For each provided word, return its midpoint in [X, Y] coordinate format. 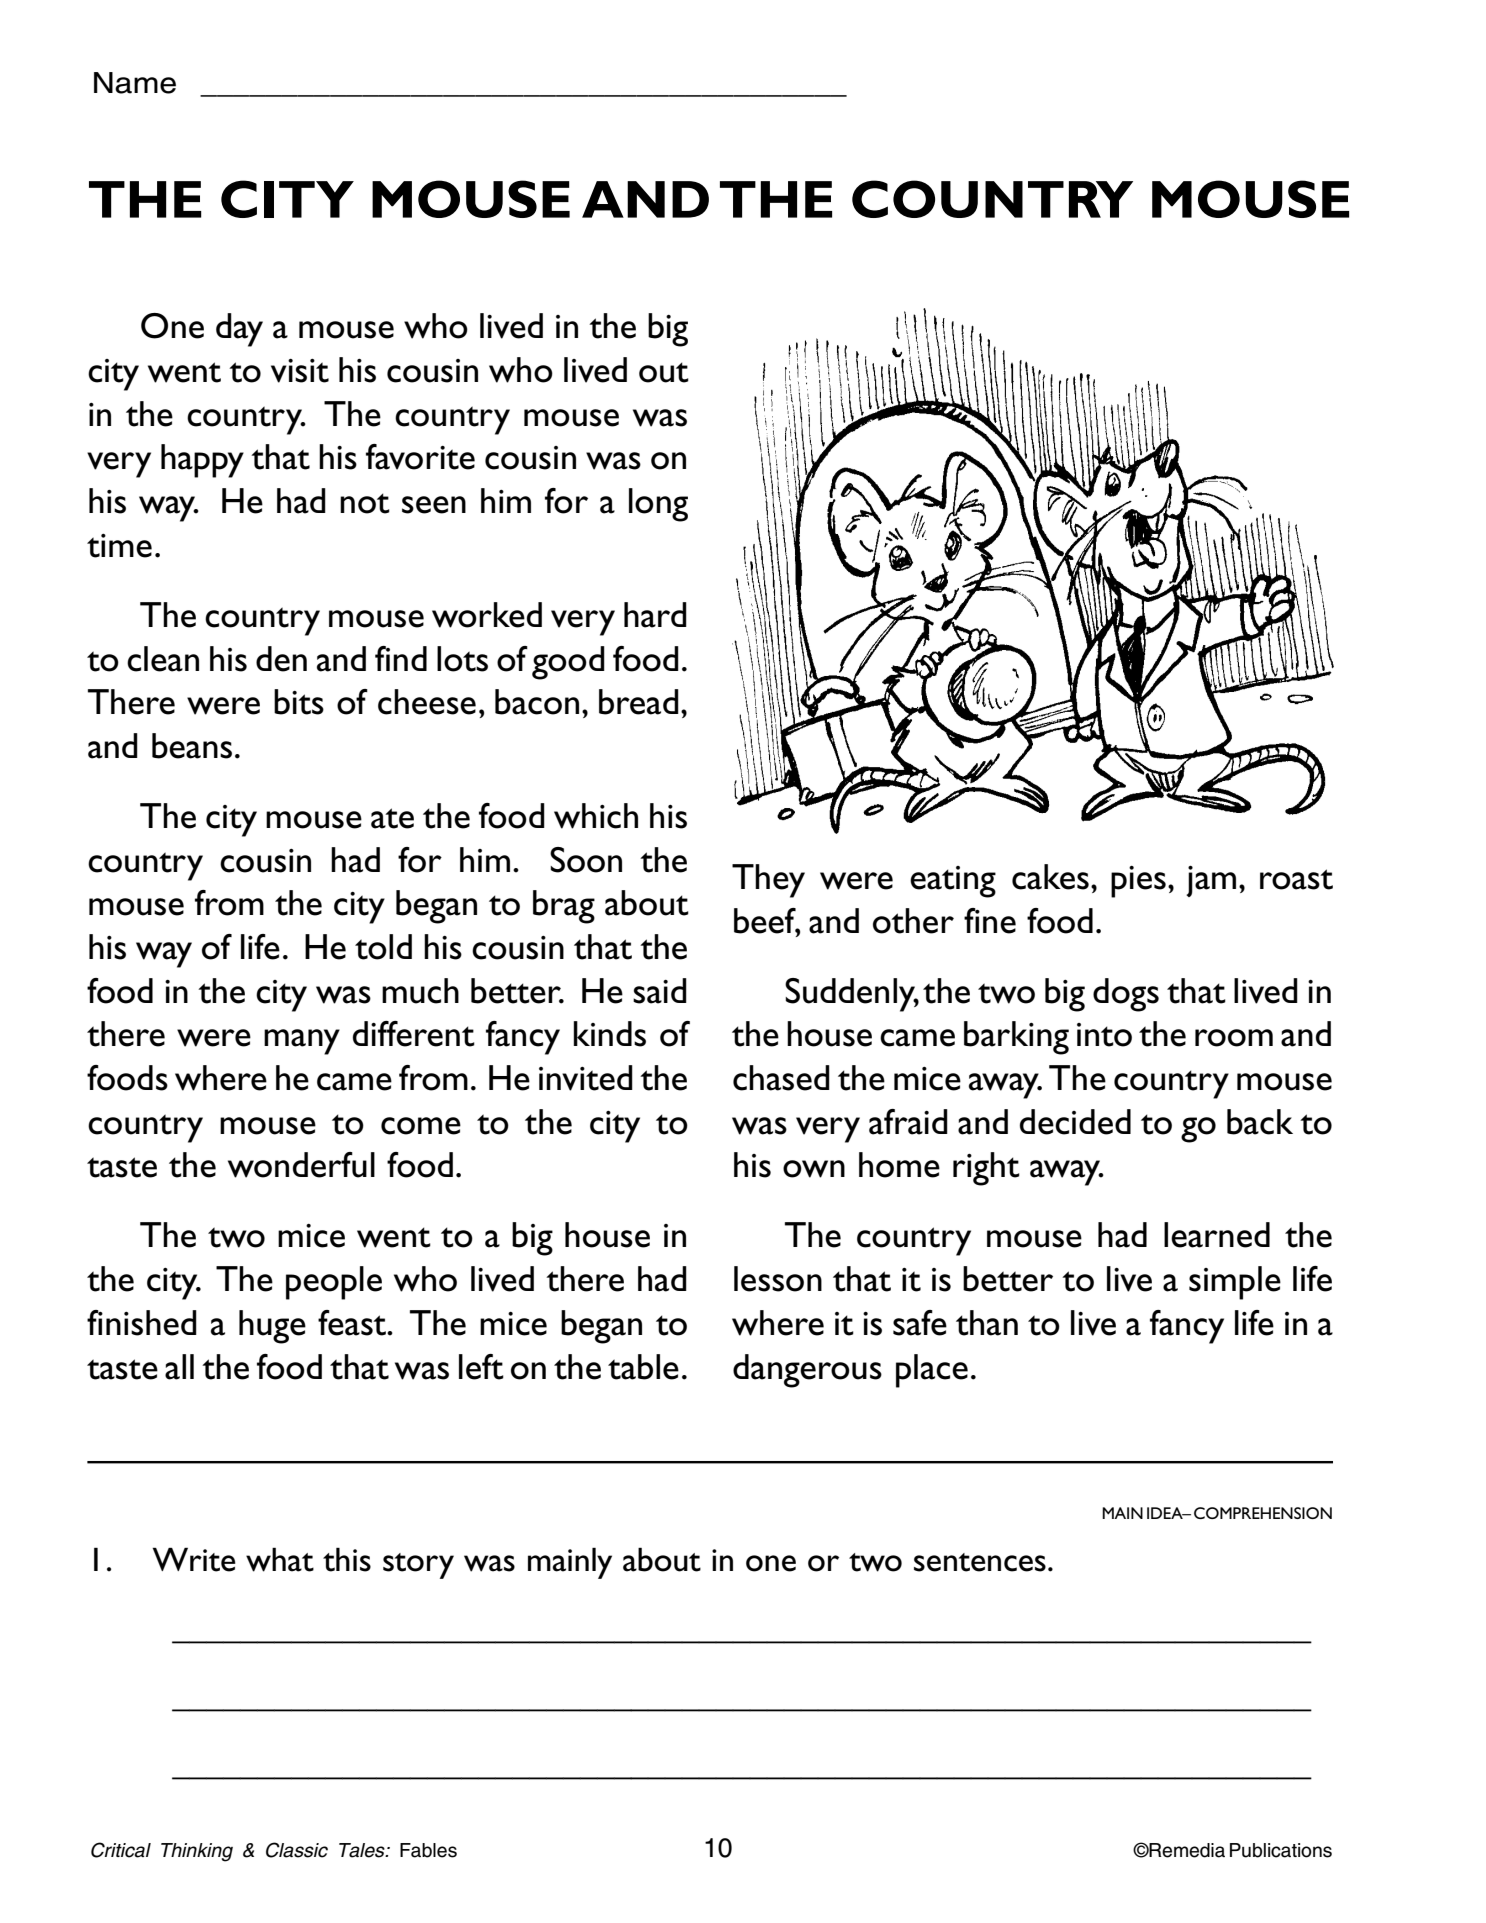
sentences [980, 1562]
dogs [1126, 995]
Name [135, 83]
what [280, 1559]
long [658, 505]
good [568, 663]
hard [655, 615]
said [660, 991]
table [643, 1367]
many [302, 1042]
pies [1138, 882]
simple [1235, 1283]
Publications [1281, 1850]
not [365, 503]
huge [272, 1327]
